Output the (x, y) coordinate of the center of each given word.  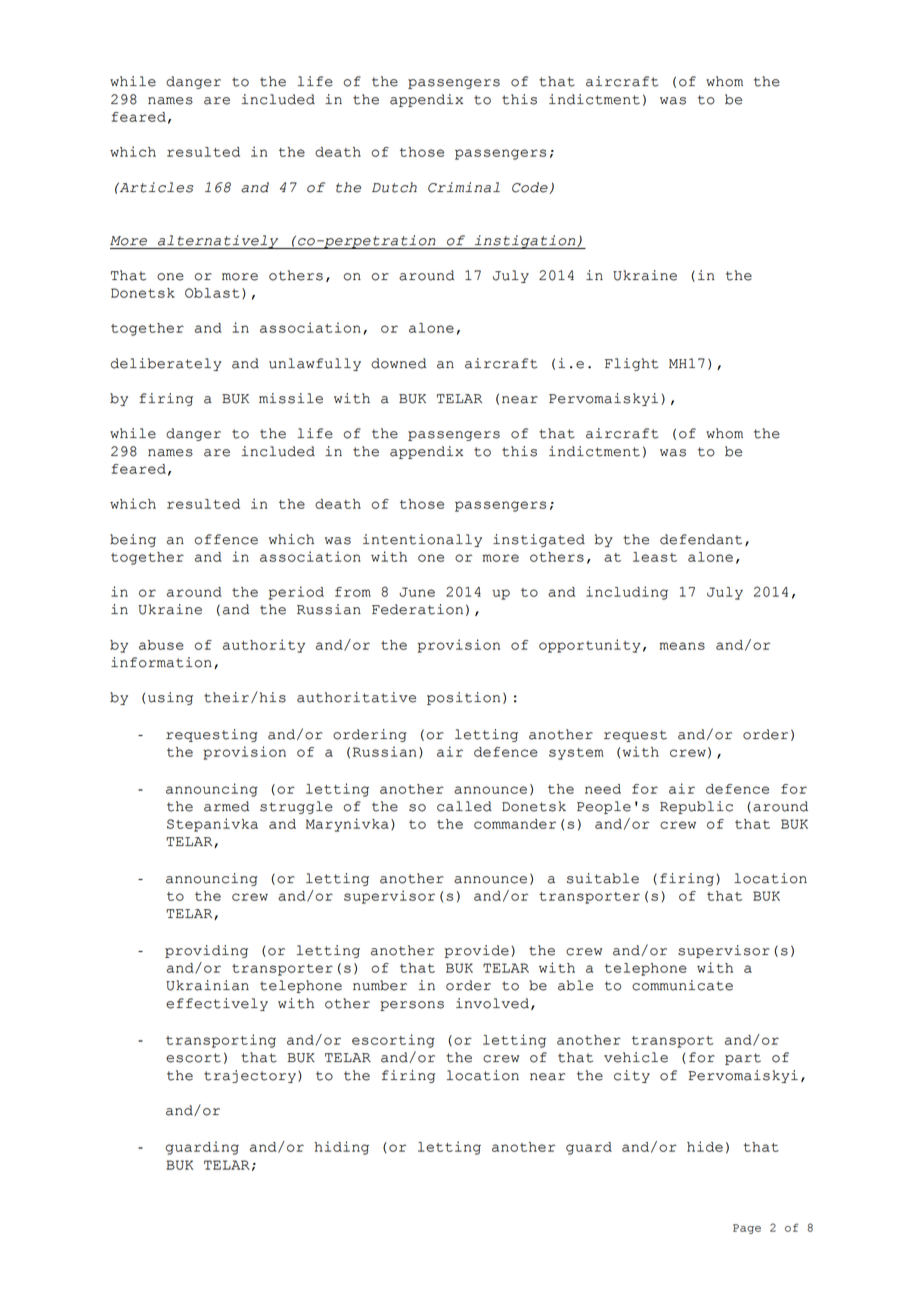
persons (412, 1006)
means (682, 646)
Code (530, 187)
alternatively (218, 242)
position (463, 698)
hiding (341, 1148)
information (161, 662)
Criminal (464, 187)
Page (747, 1229)
